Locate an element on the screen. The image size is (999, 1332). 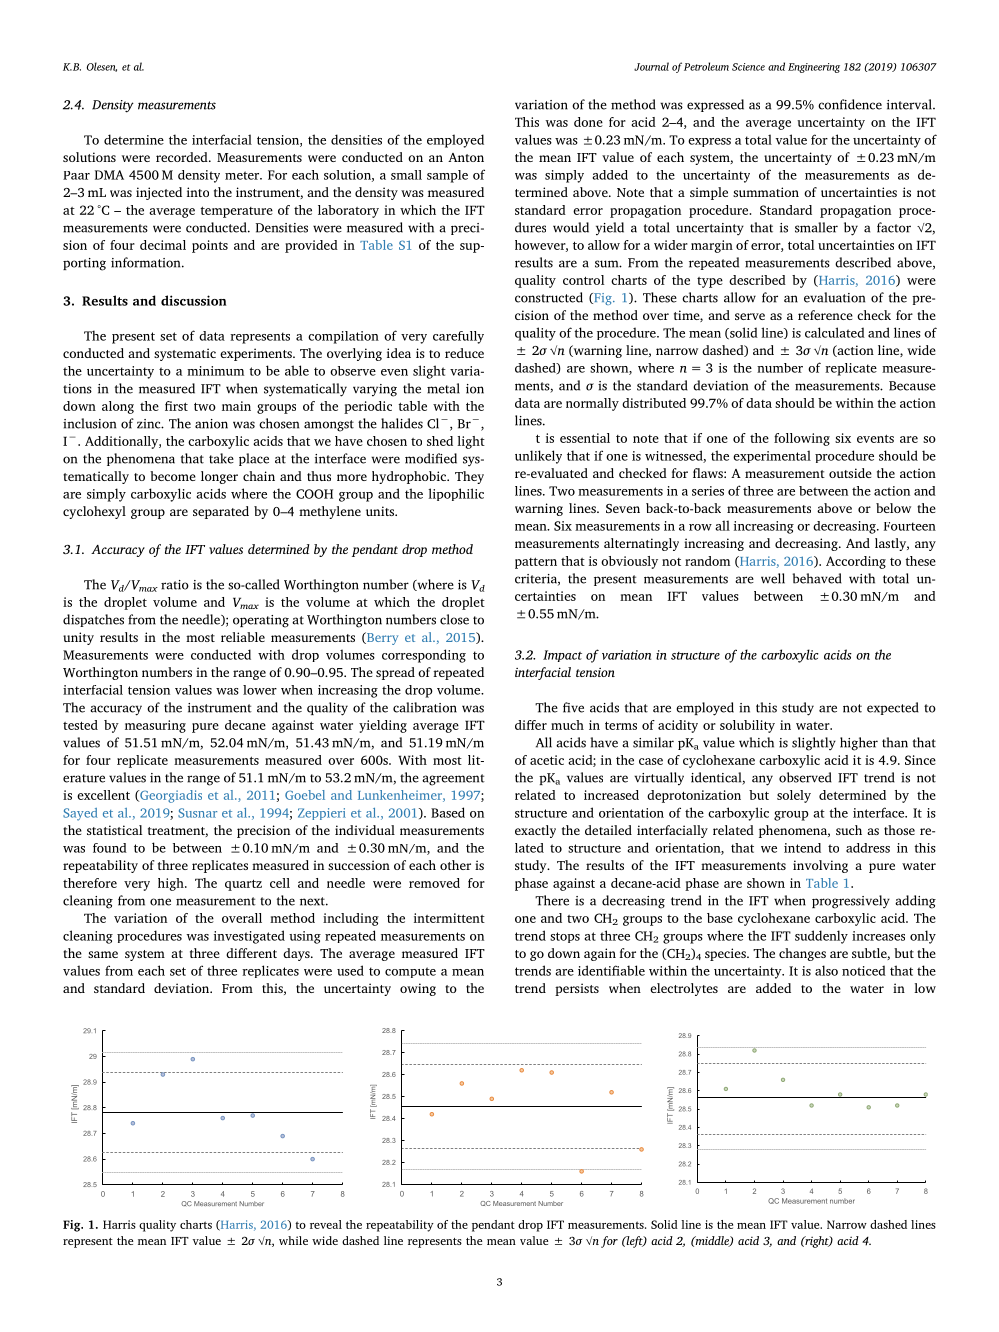
reveal is located at coordinates (326, 1224).
